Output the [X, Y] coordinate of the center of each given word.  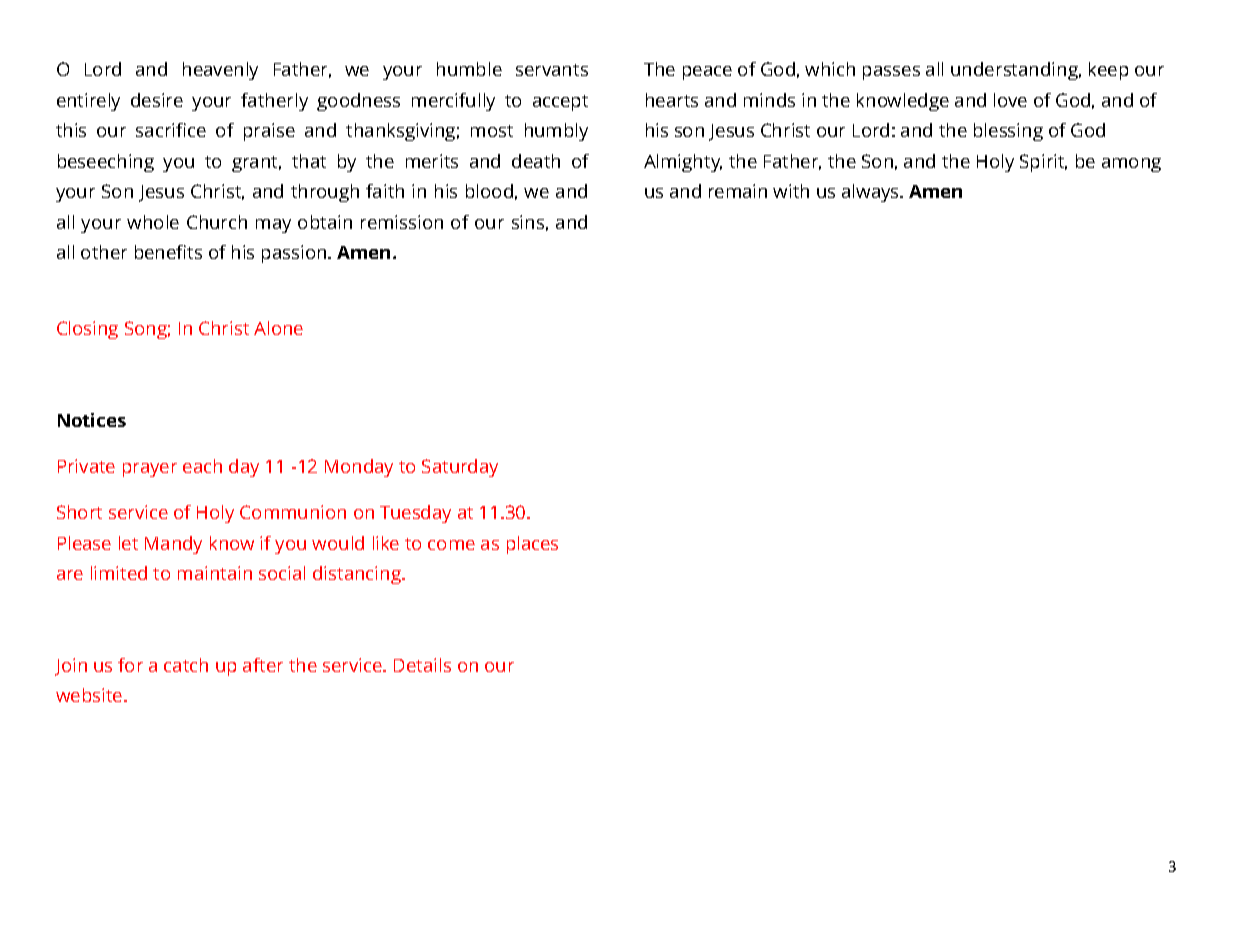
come [451, 545]
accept [560, 103]
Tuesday [415, 514]
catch [186, 665]
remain [738, 191]
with [791, 191]
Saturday [460, 468]
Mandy [173, 545]
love [1010, 100]
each [202, 466]
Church [217, 222]
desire [157, 100]
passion [295, 254]
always [871, 193]
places [532, 545]
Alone [278, 328]
